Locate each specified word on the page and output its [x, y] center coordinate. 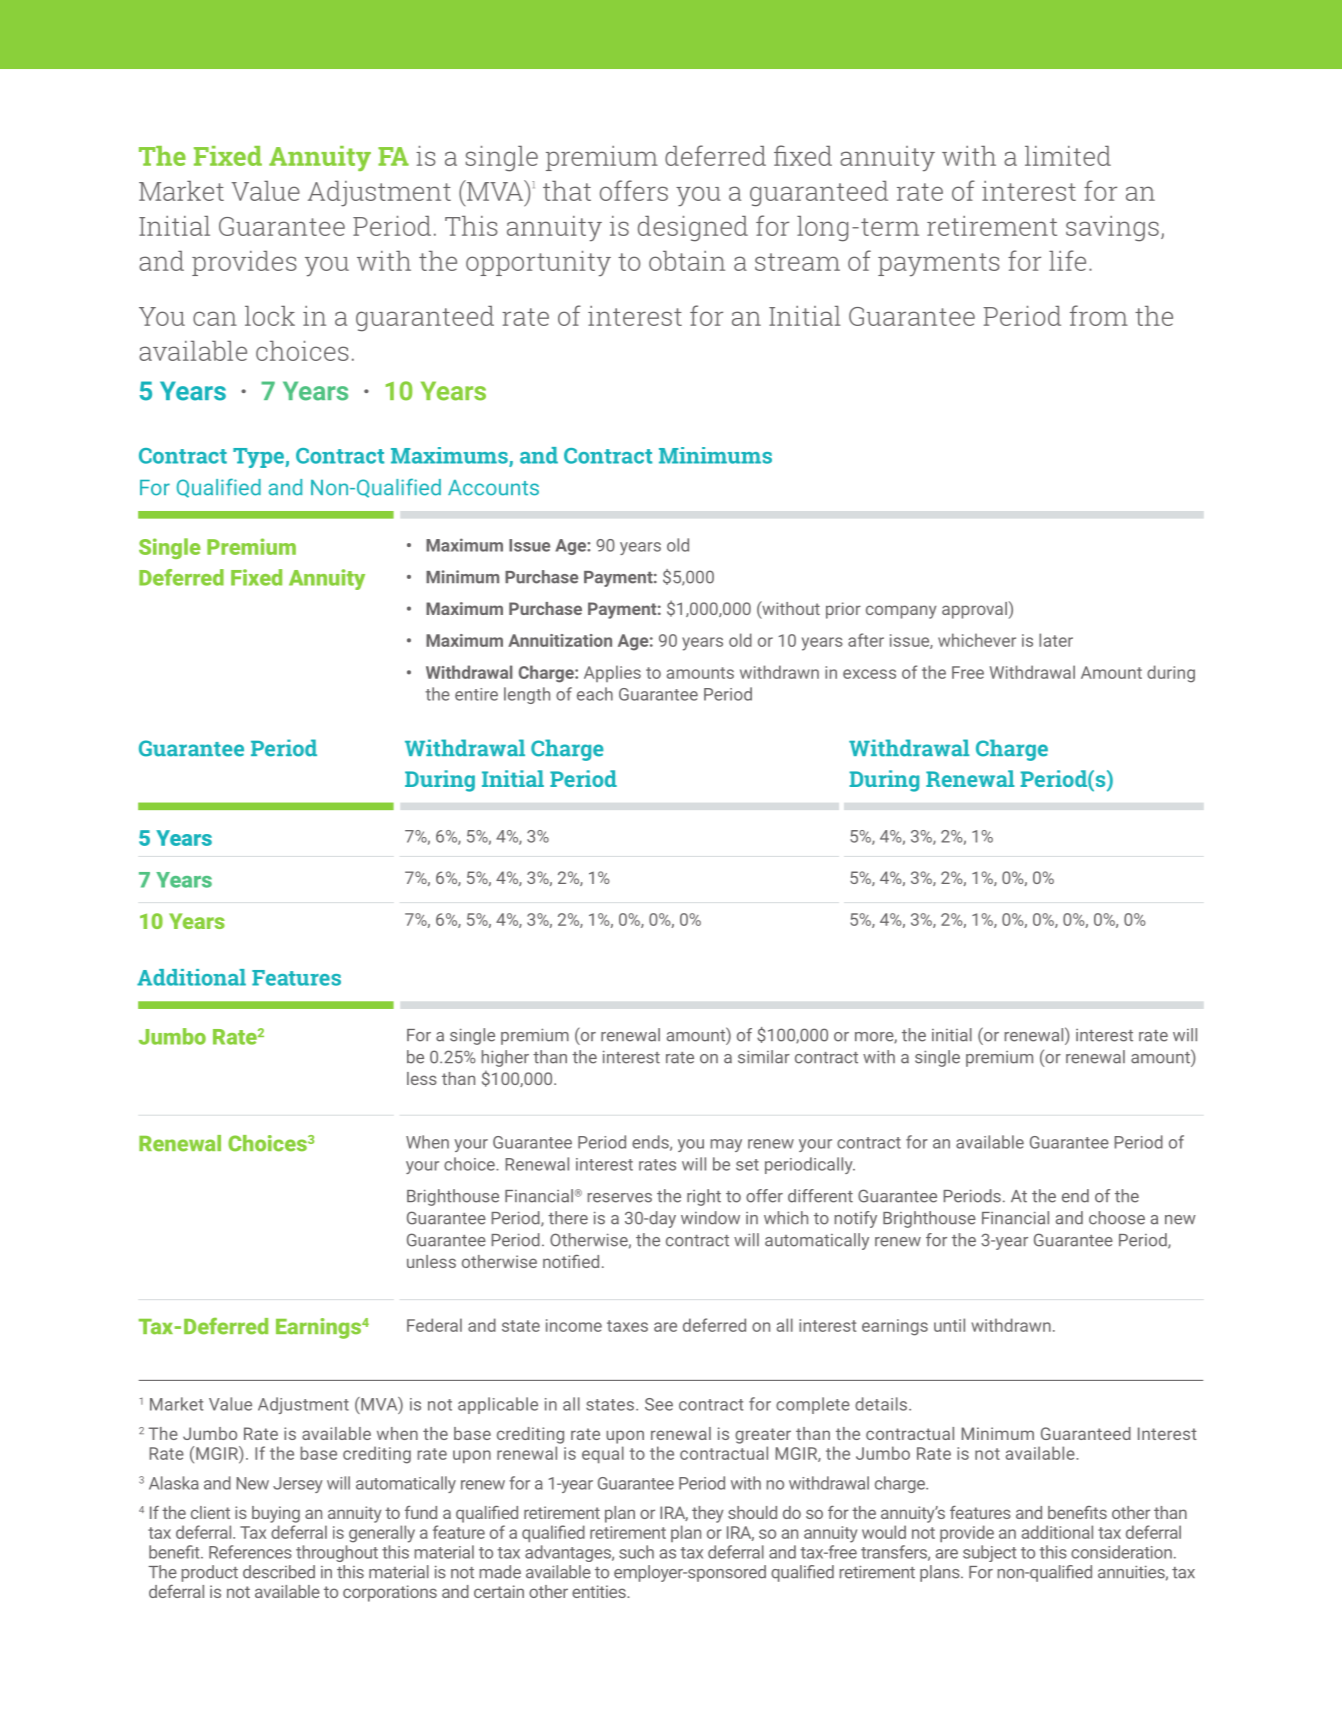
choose [1117, 1218]
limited [1068, 156]
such [636, 1552]
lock [270, 316]
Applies [612, 673]
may [726, 1145]
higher [505, 1058]
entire [476, 694]
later [1056, 640]
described [279, 1572]
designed [693, 229]
